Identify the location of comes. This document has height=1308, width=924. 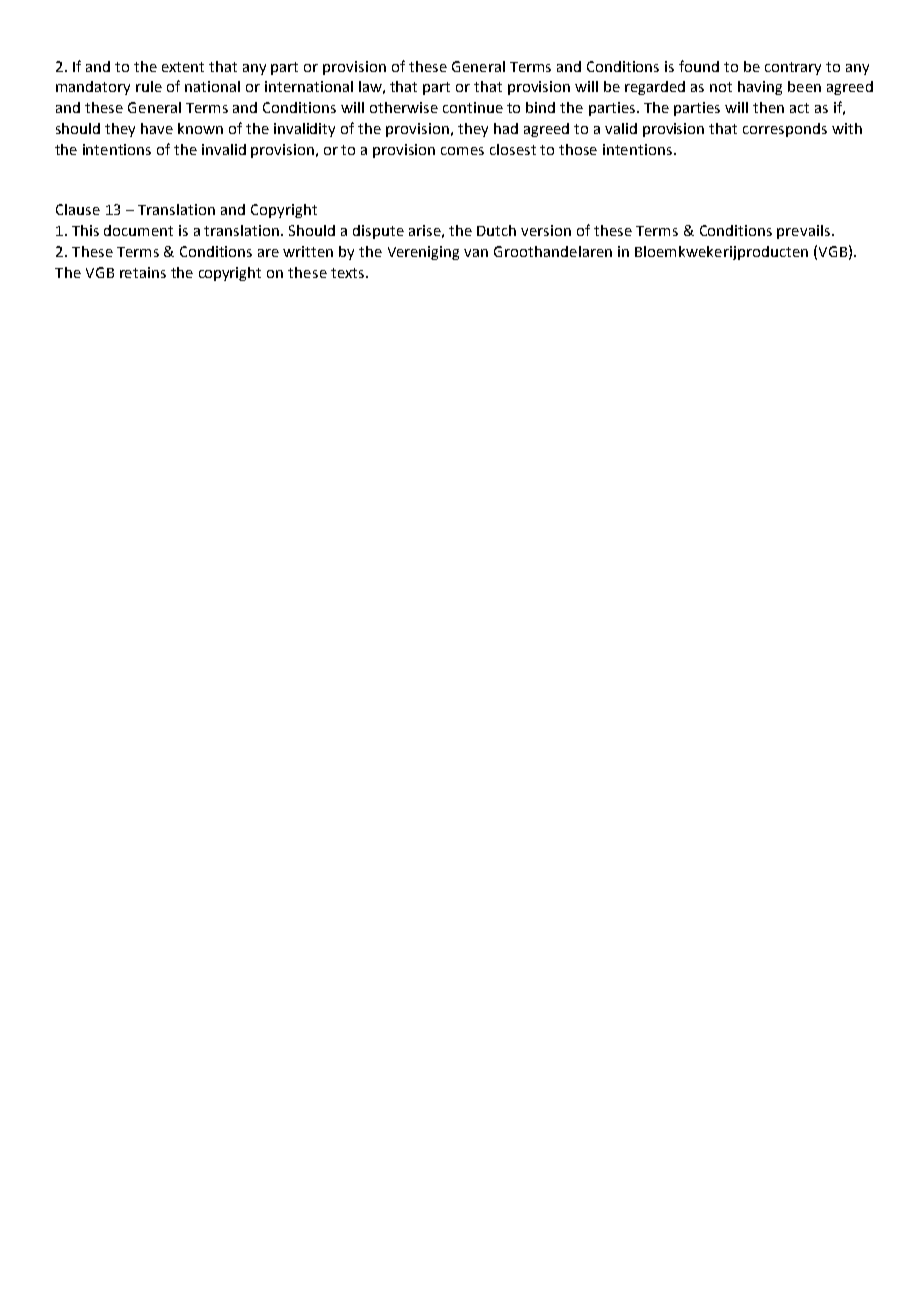
(462, 151).
